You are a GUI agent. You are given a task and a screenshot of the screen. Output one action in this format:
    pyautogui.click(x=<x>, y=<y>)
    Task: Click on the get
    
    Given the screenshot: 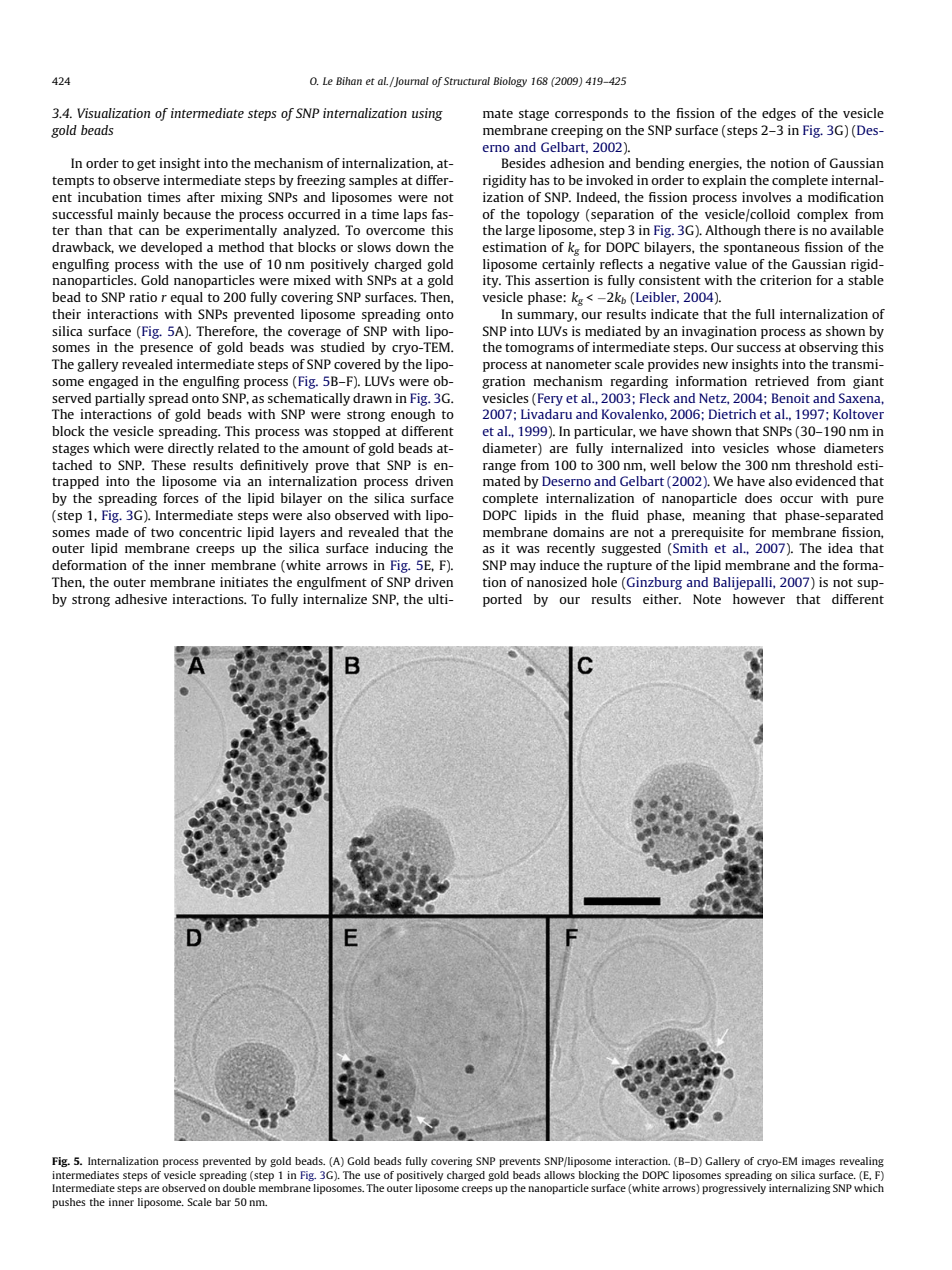 What is the action you would take?
    pyautogui.click(x=146, y=165)
